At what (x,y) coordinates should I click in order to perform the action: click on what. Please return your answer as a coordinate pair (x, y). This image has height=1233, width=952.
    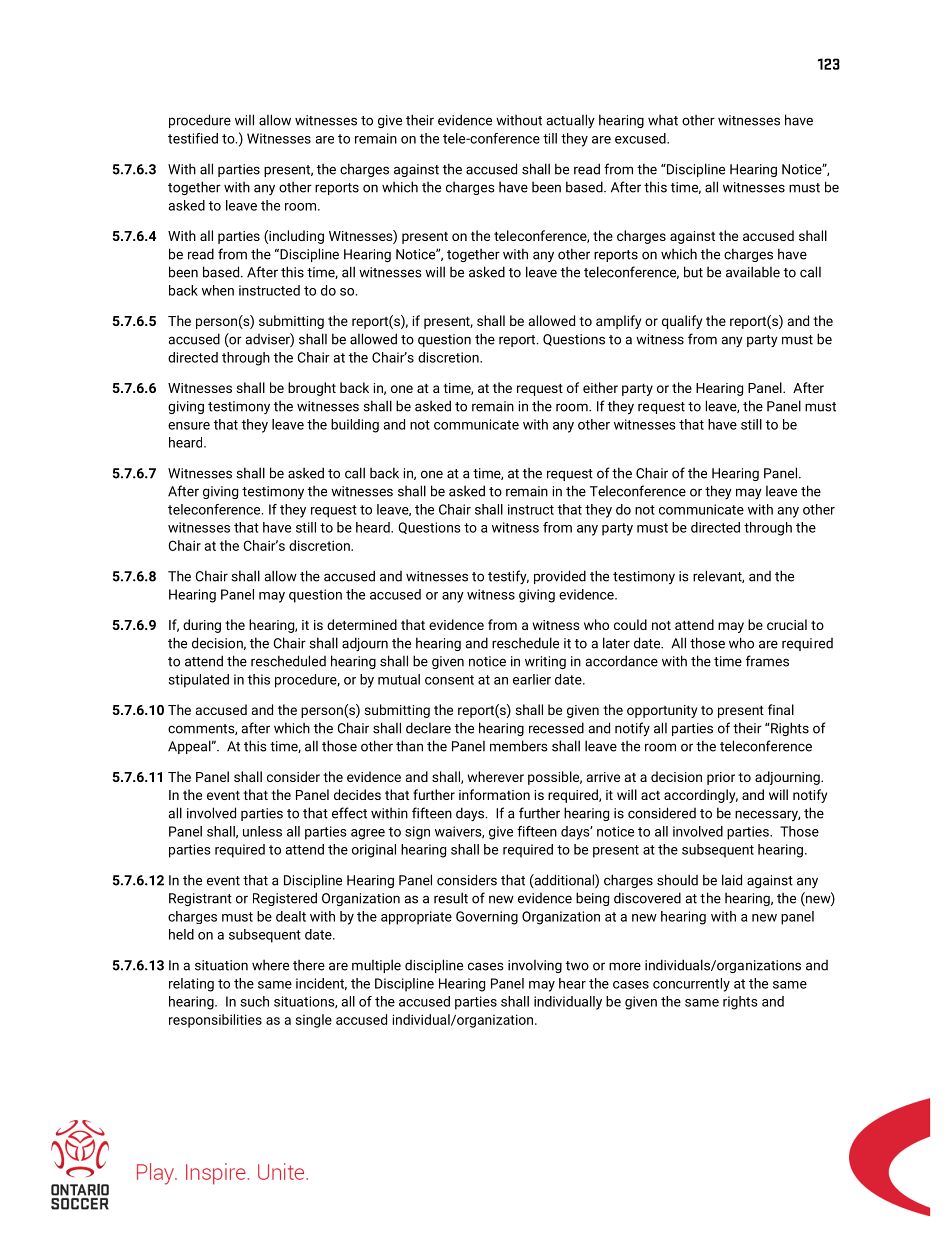
    Looking at the image, I should click on (663, 120).
